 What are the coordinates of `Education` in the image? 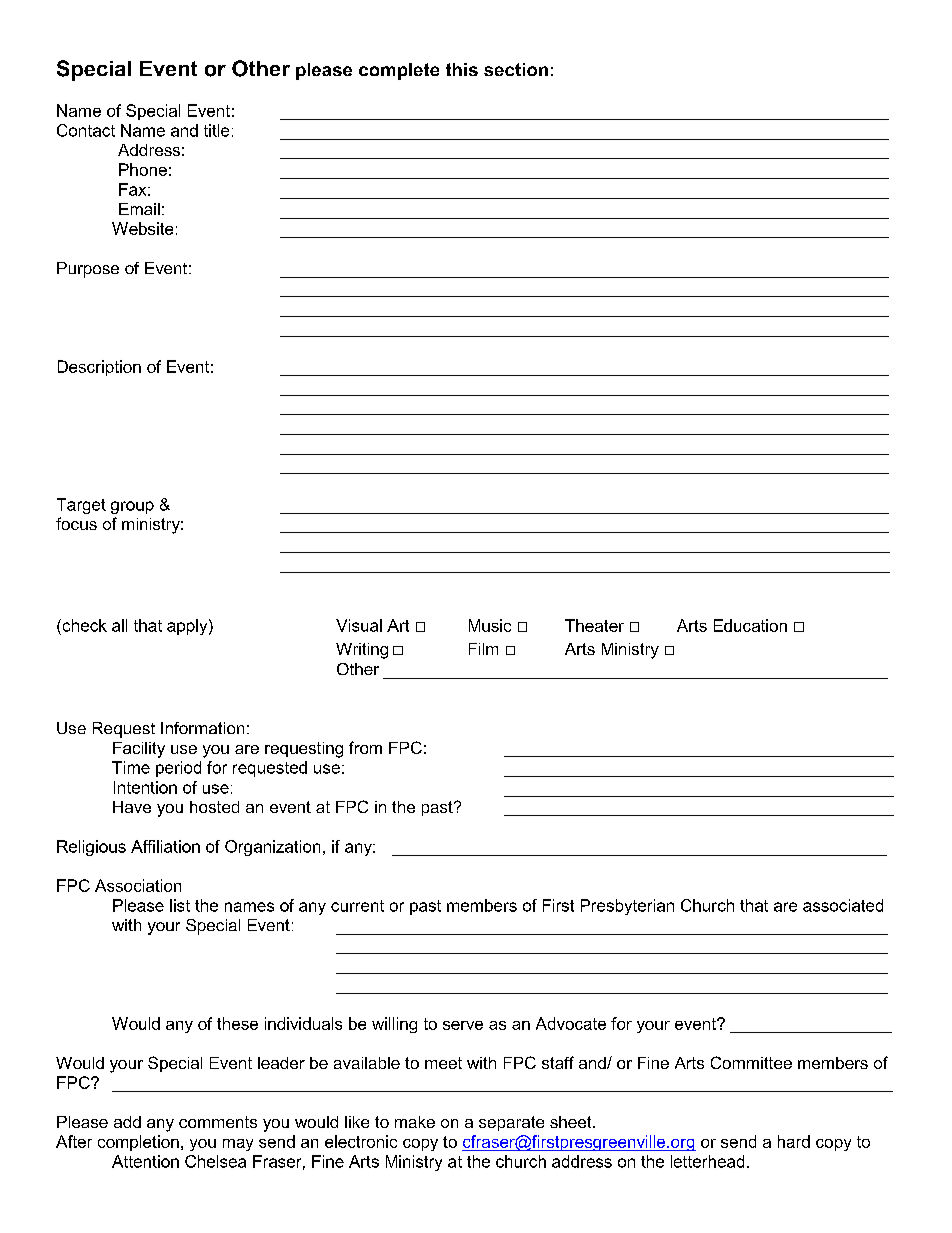 It's located at (750, 625).
